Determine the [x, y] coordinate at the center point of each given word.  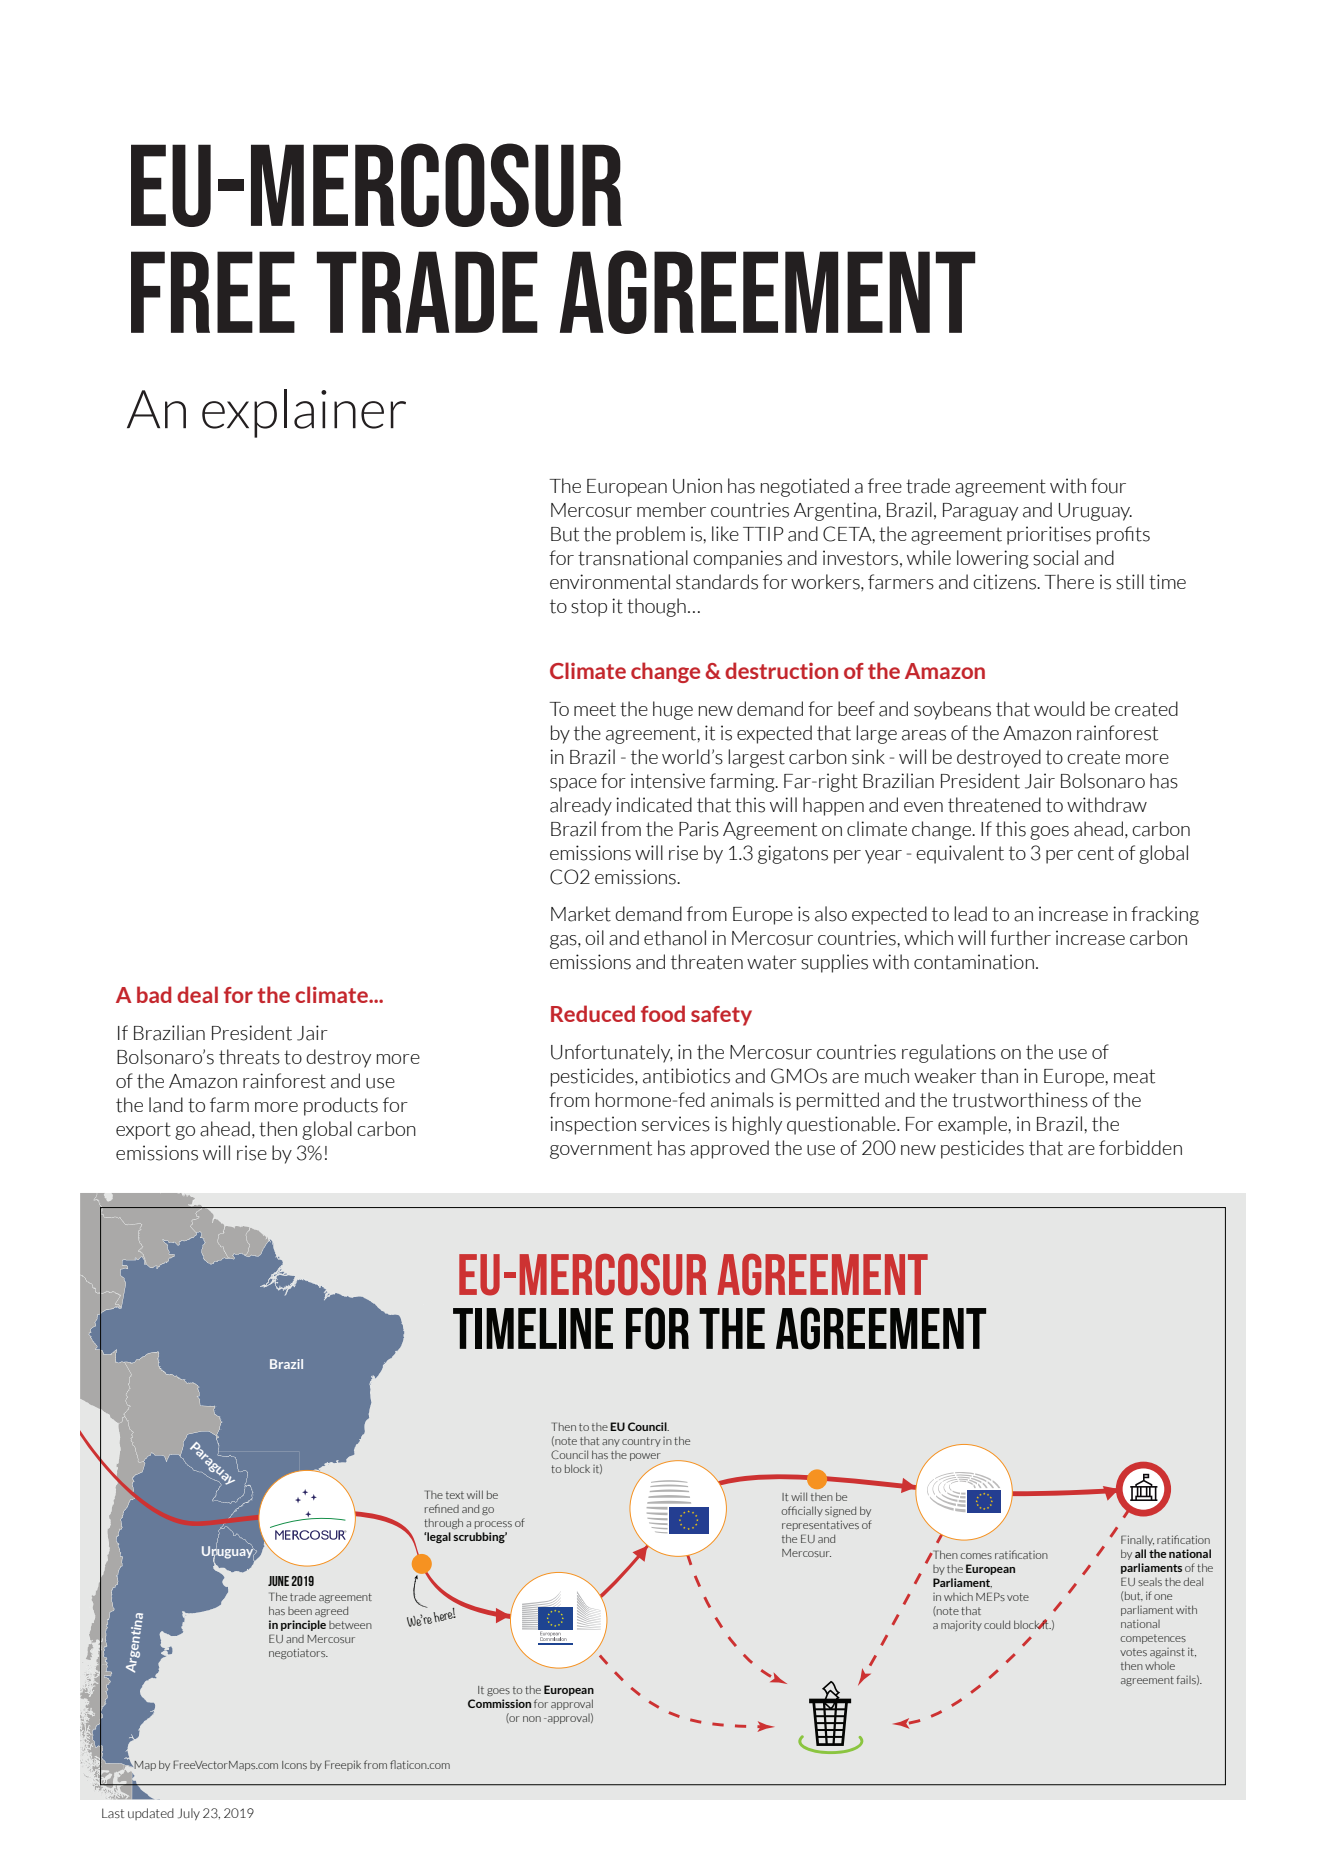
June [278, 1581]
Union [697, 486]
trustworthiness [1020, 1100]
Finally [1137, 1540]
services [676, 1124]
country [641, 1442]
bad [154, 994]
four [1108, 486]
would [1059, 709]
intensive [668, 781]
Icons [294, 1765]
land [166, 1105]
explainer [304, 413]
